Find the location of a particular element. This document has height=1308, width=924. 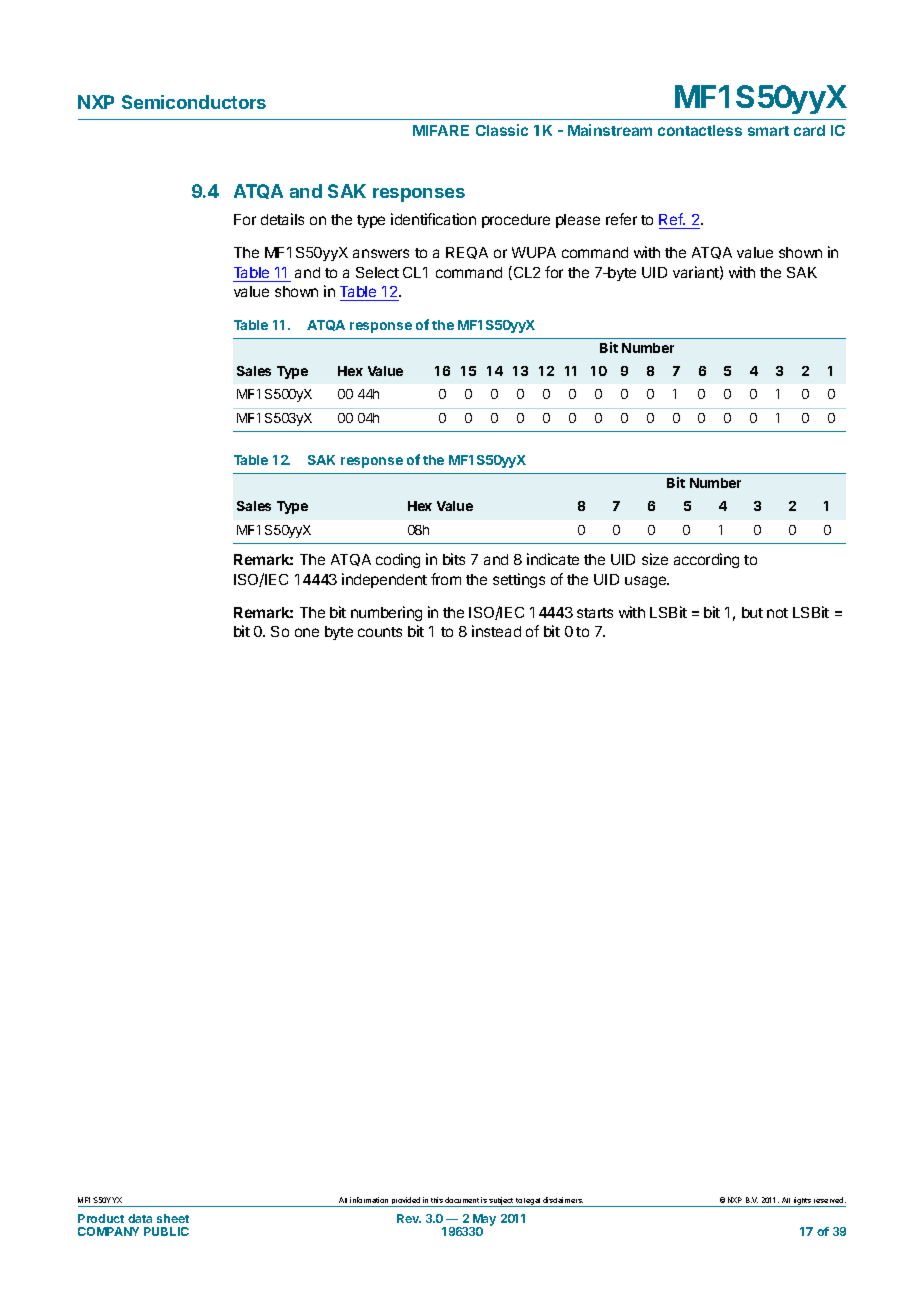

Semiconductors is located at coordinates (194, 102).
